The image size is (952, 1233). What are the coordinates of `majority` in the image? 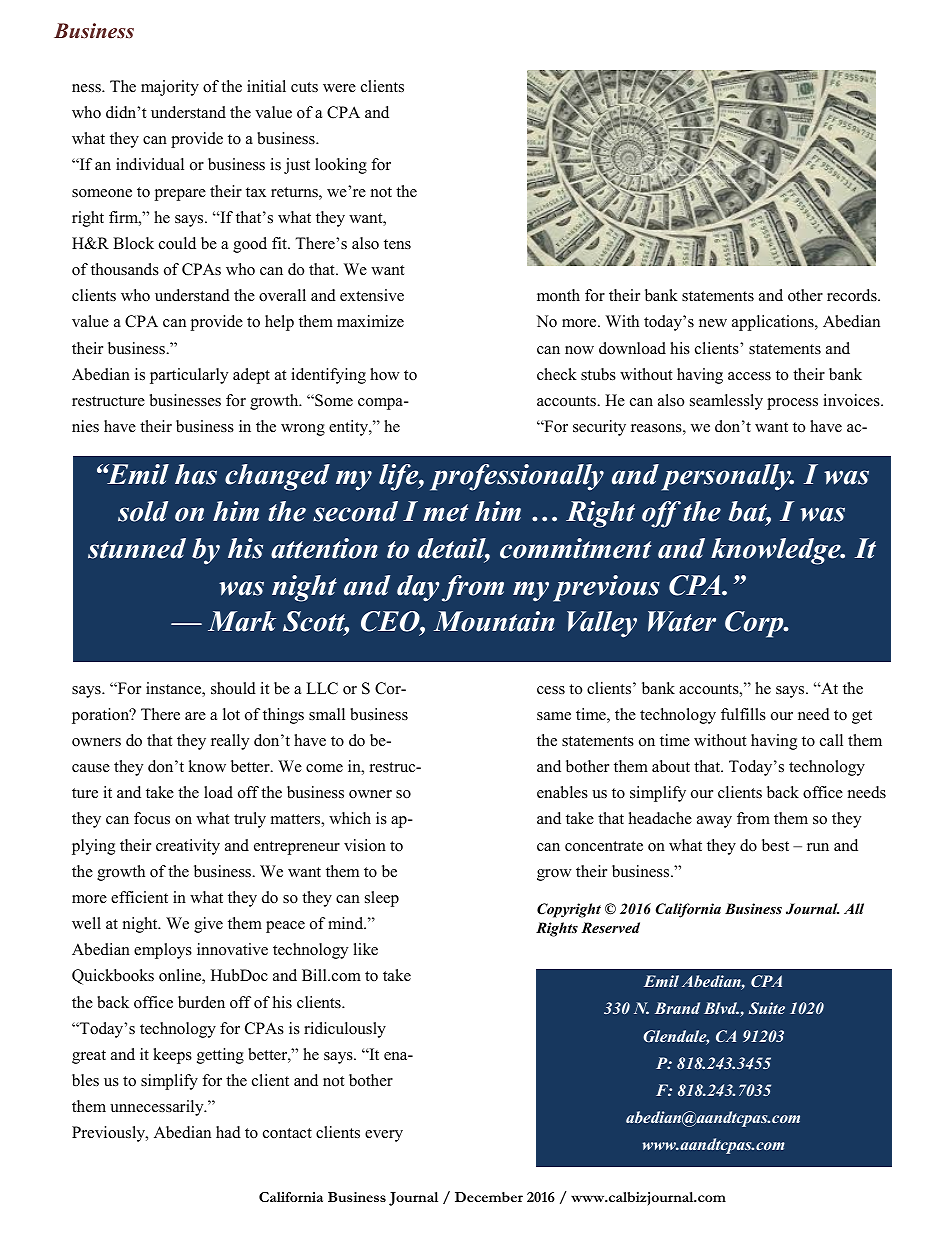 It's located at (170, 88).
